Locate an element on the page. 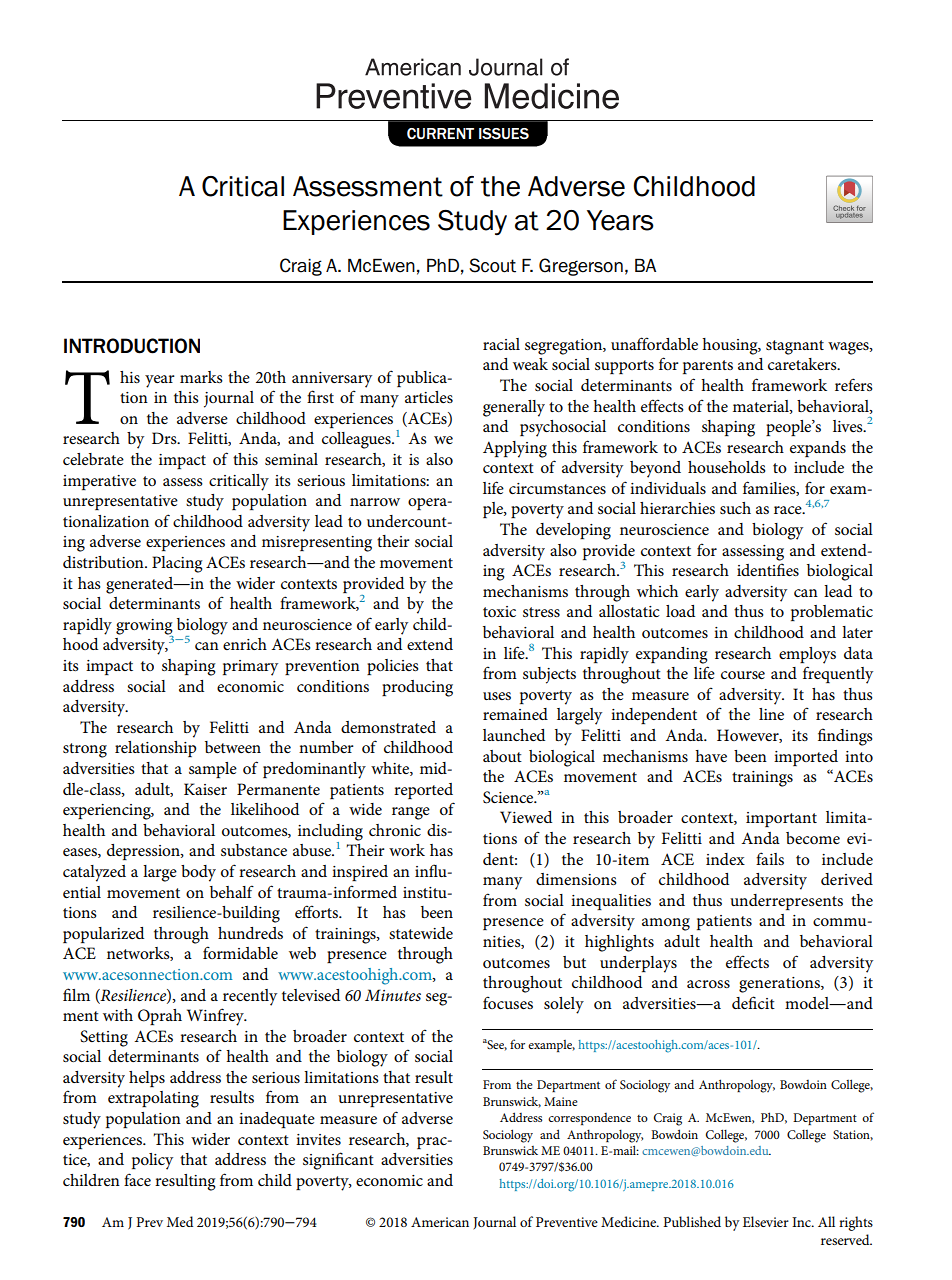 Image resolution: width=952 pixels, height=1280 pixels. face is located at coordinates (137, 1179).
